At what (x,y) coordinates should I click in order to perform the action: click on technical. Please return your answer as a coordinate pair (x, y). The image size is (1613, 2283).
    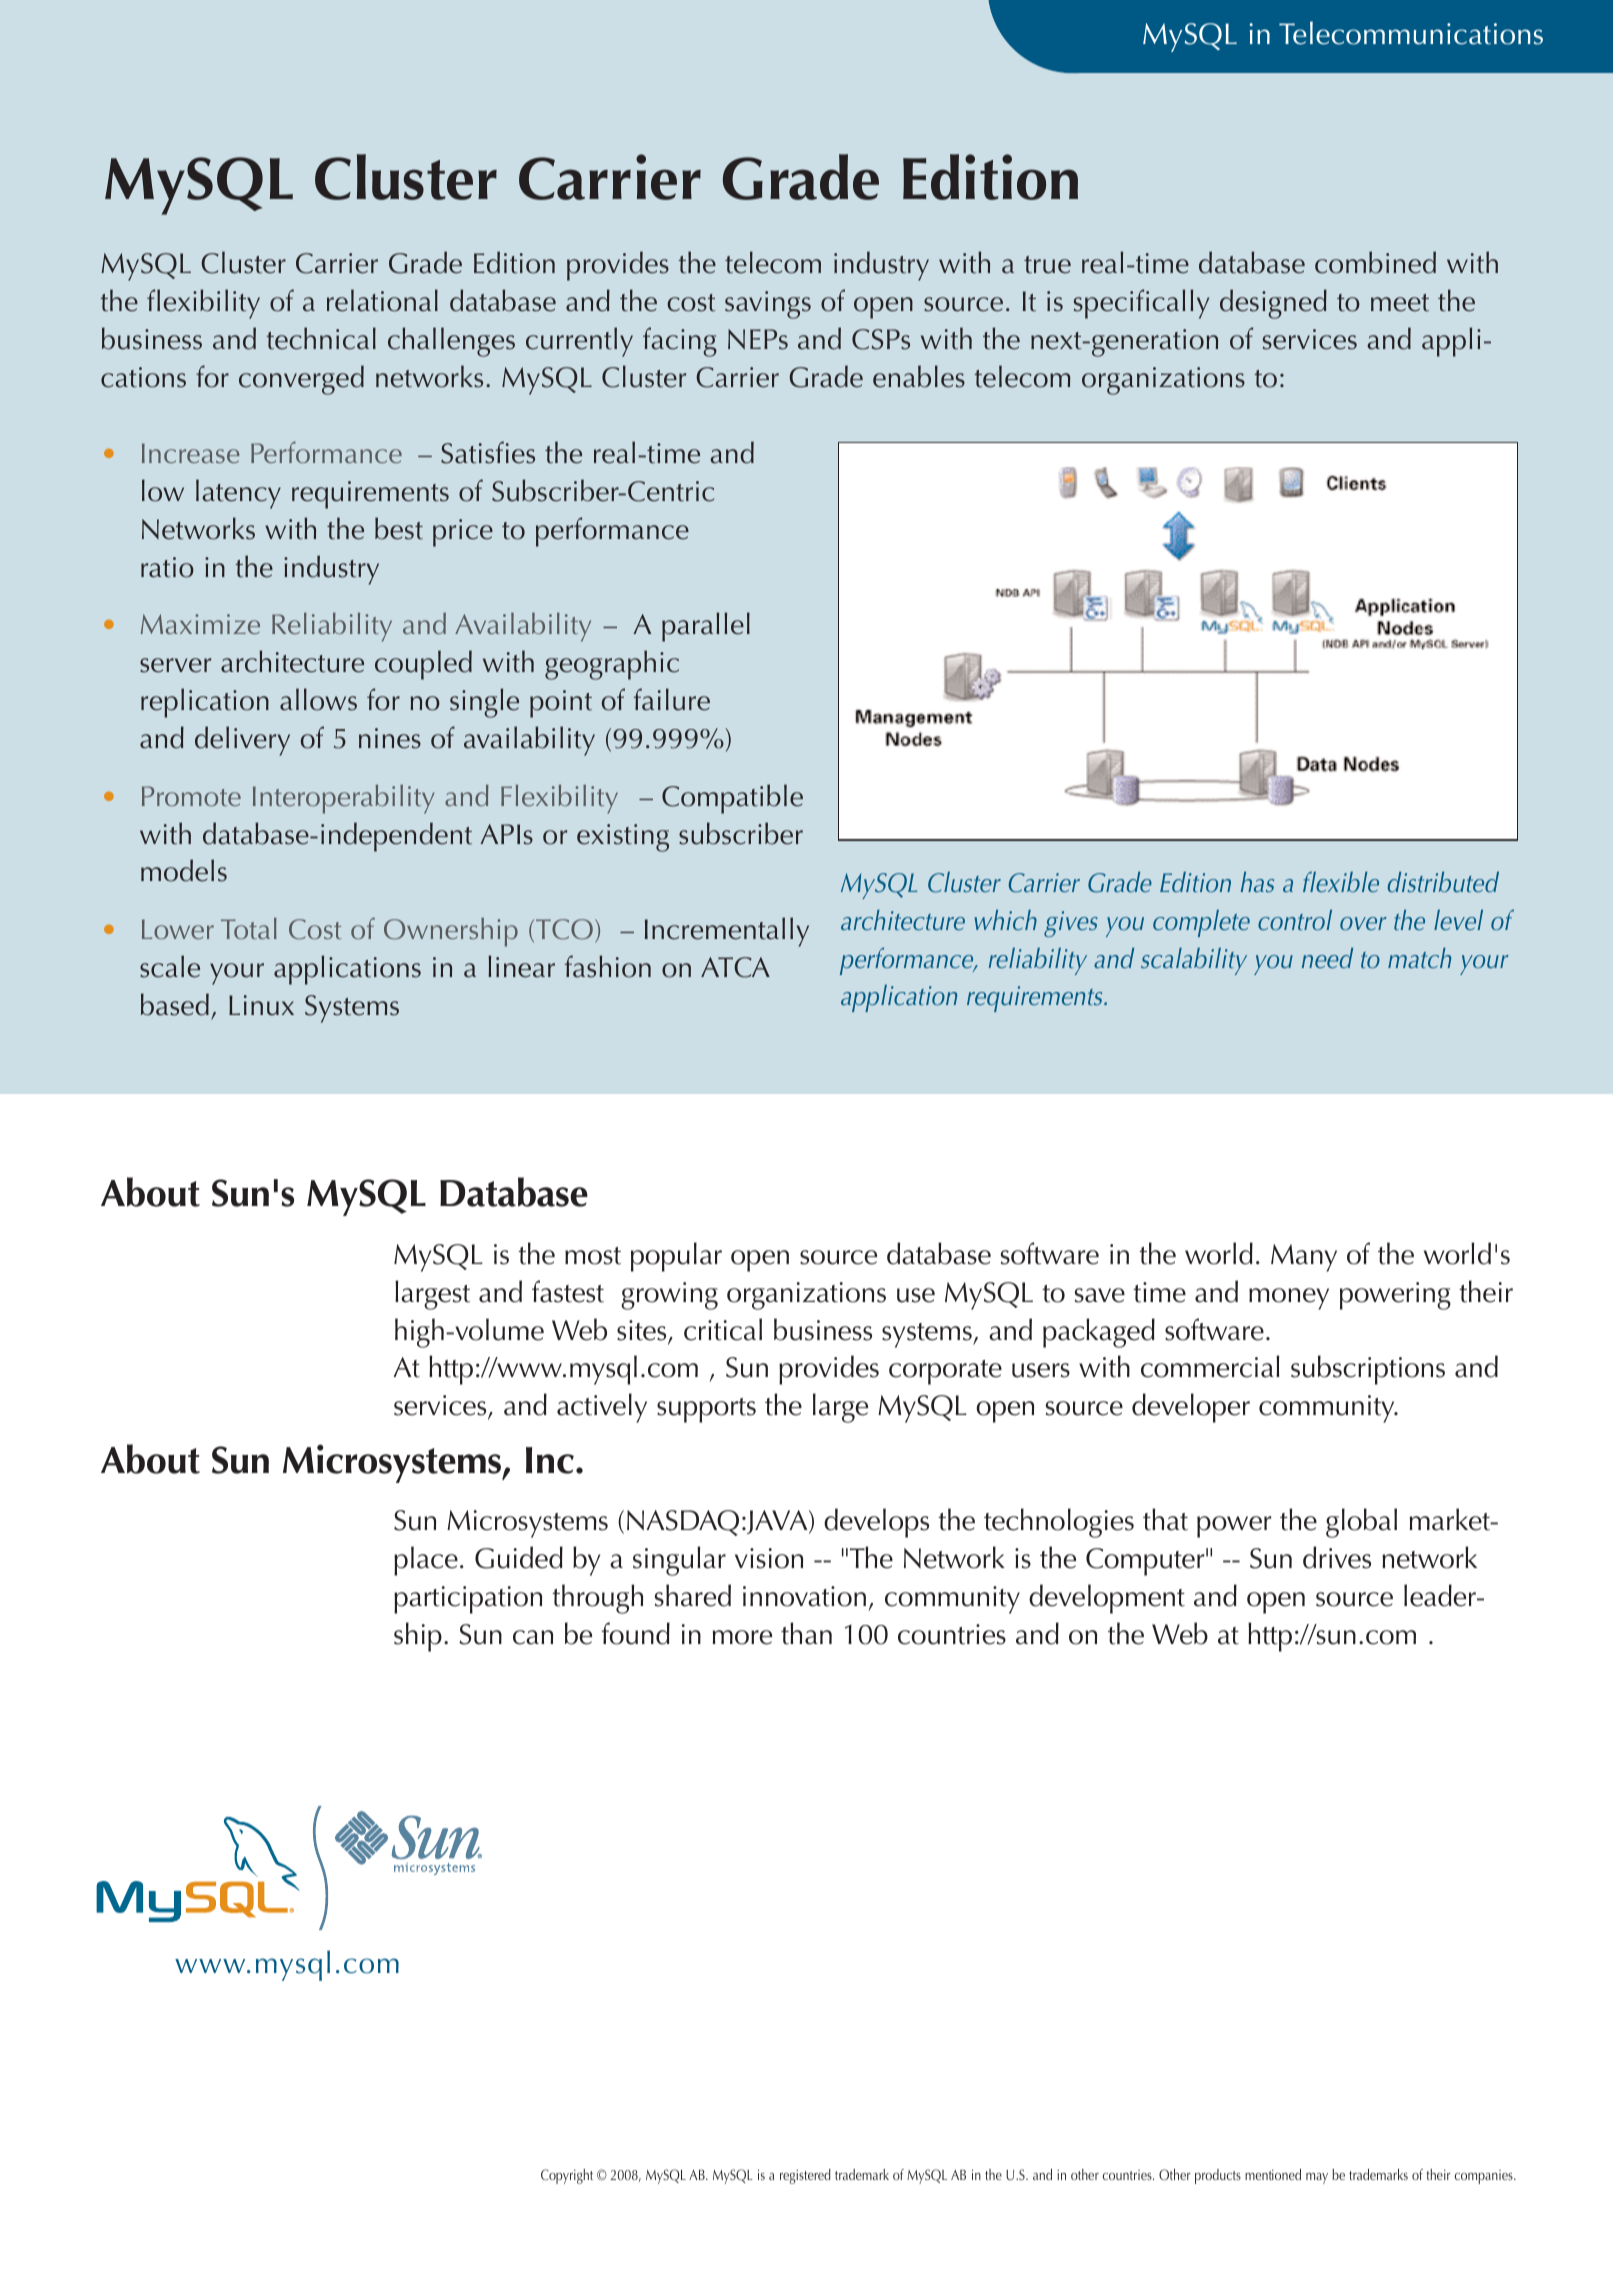
    Looking at the image, I should click on (321, 338).
